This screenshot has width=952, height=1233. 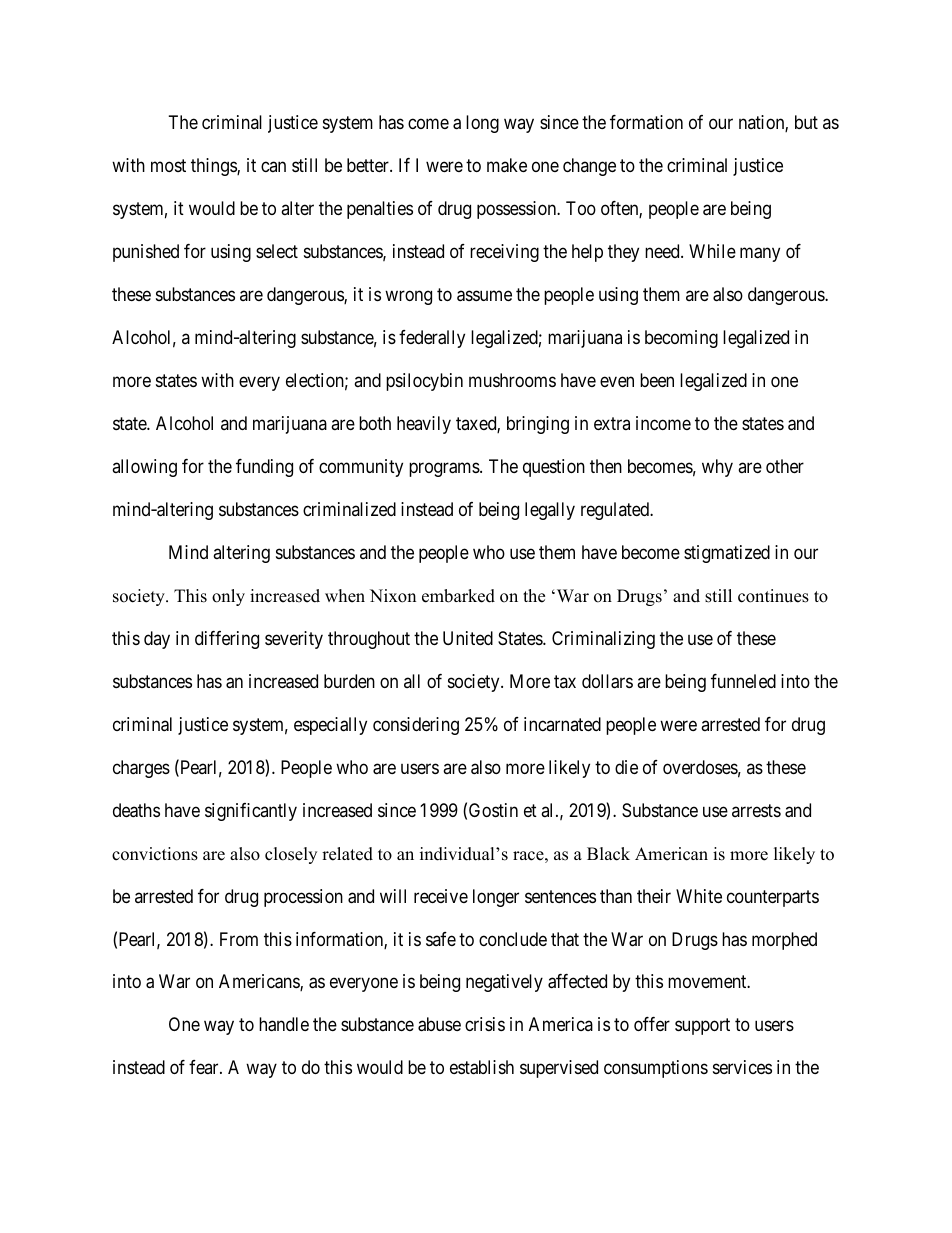 I want to click on but, so click(x=806, y=122).
